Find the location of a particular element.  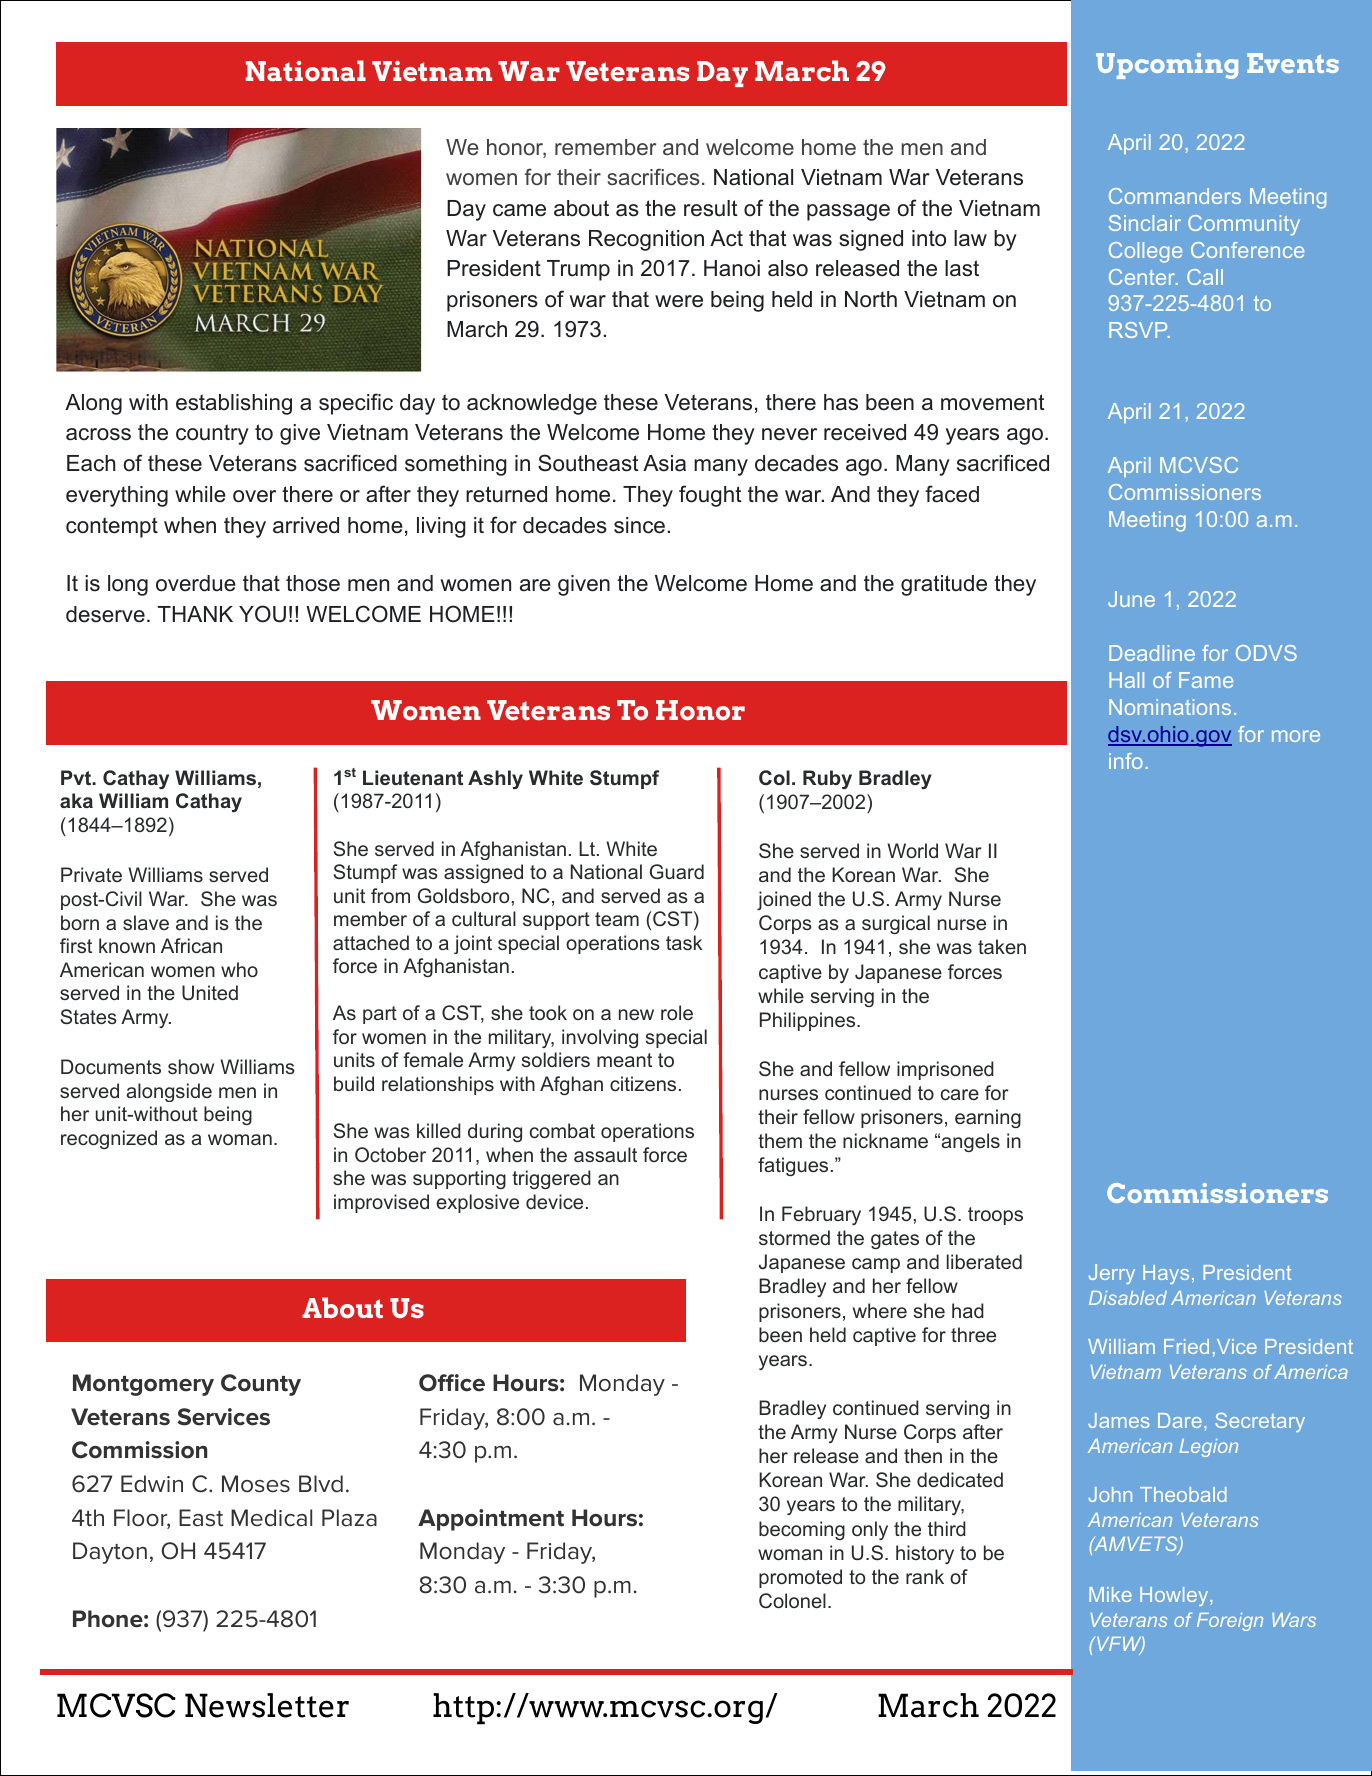

June is located at coordinates (1131, 599).
